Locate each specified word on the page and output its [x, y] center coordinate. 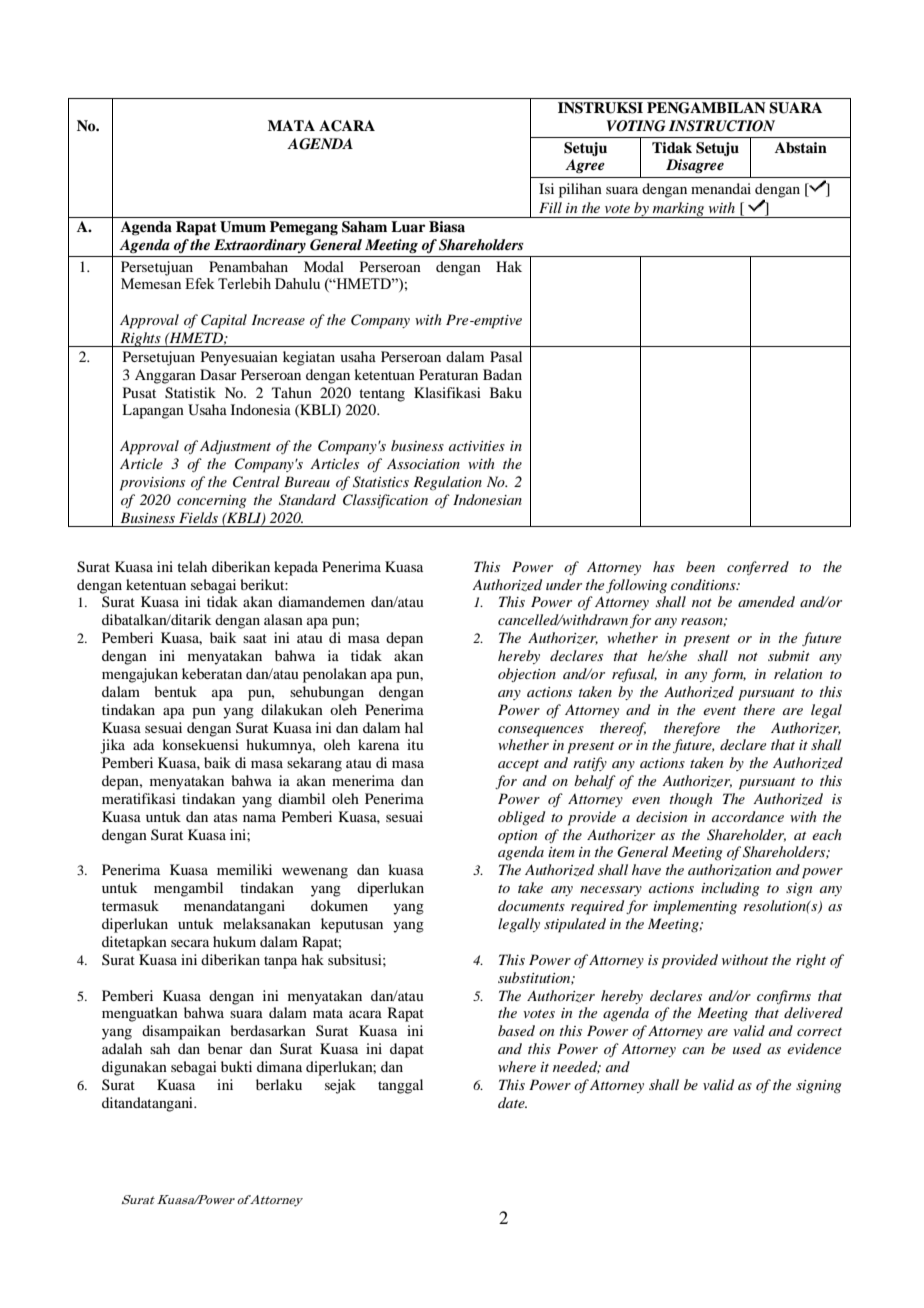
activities [477, 446]
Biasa [447, 226]
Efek [200, 283]
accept [518, 766]
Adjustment [235, 447]
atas [225, 817]
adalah [122, 1048]
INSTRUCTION [722, 126]
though [691, 800]
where [517, 1066]
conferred [758, 568]
